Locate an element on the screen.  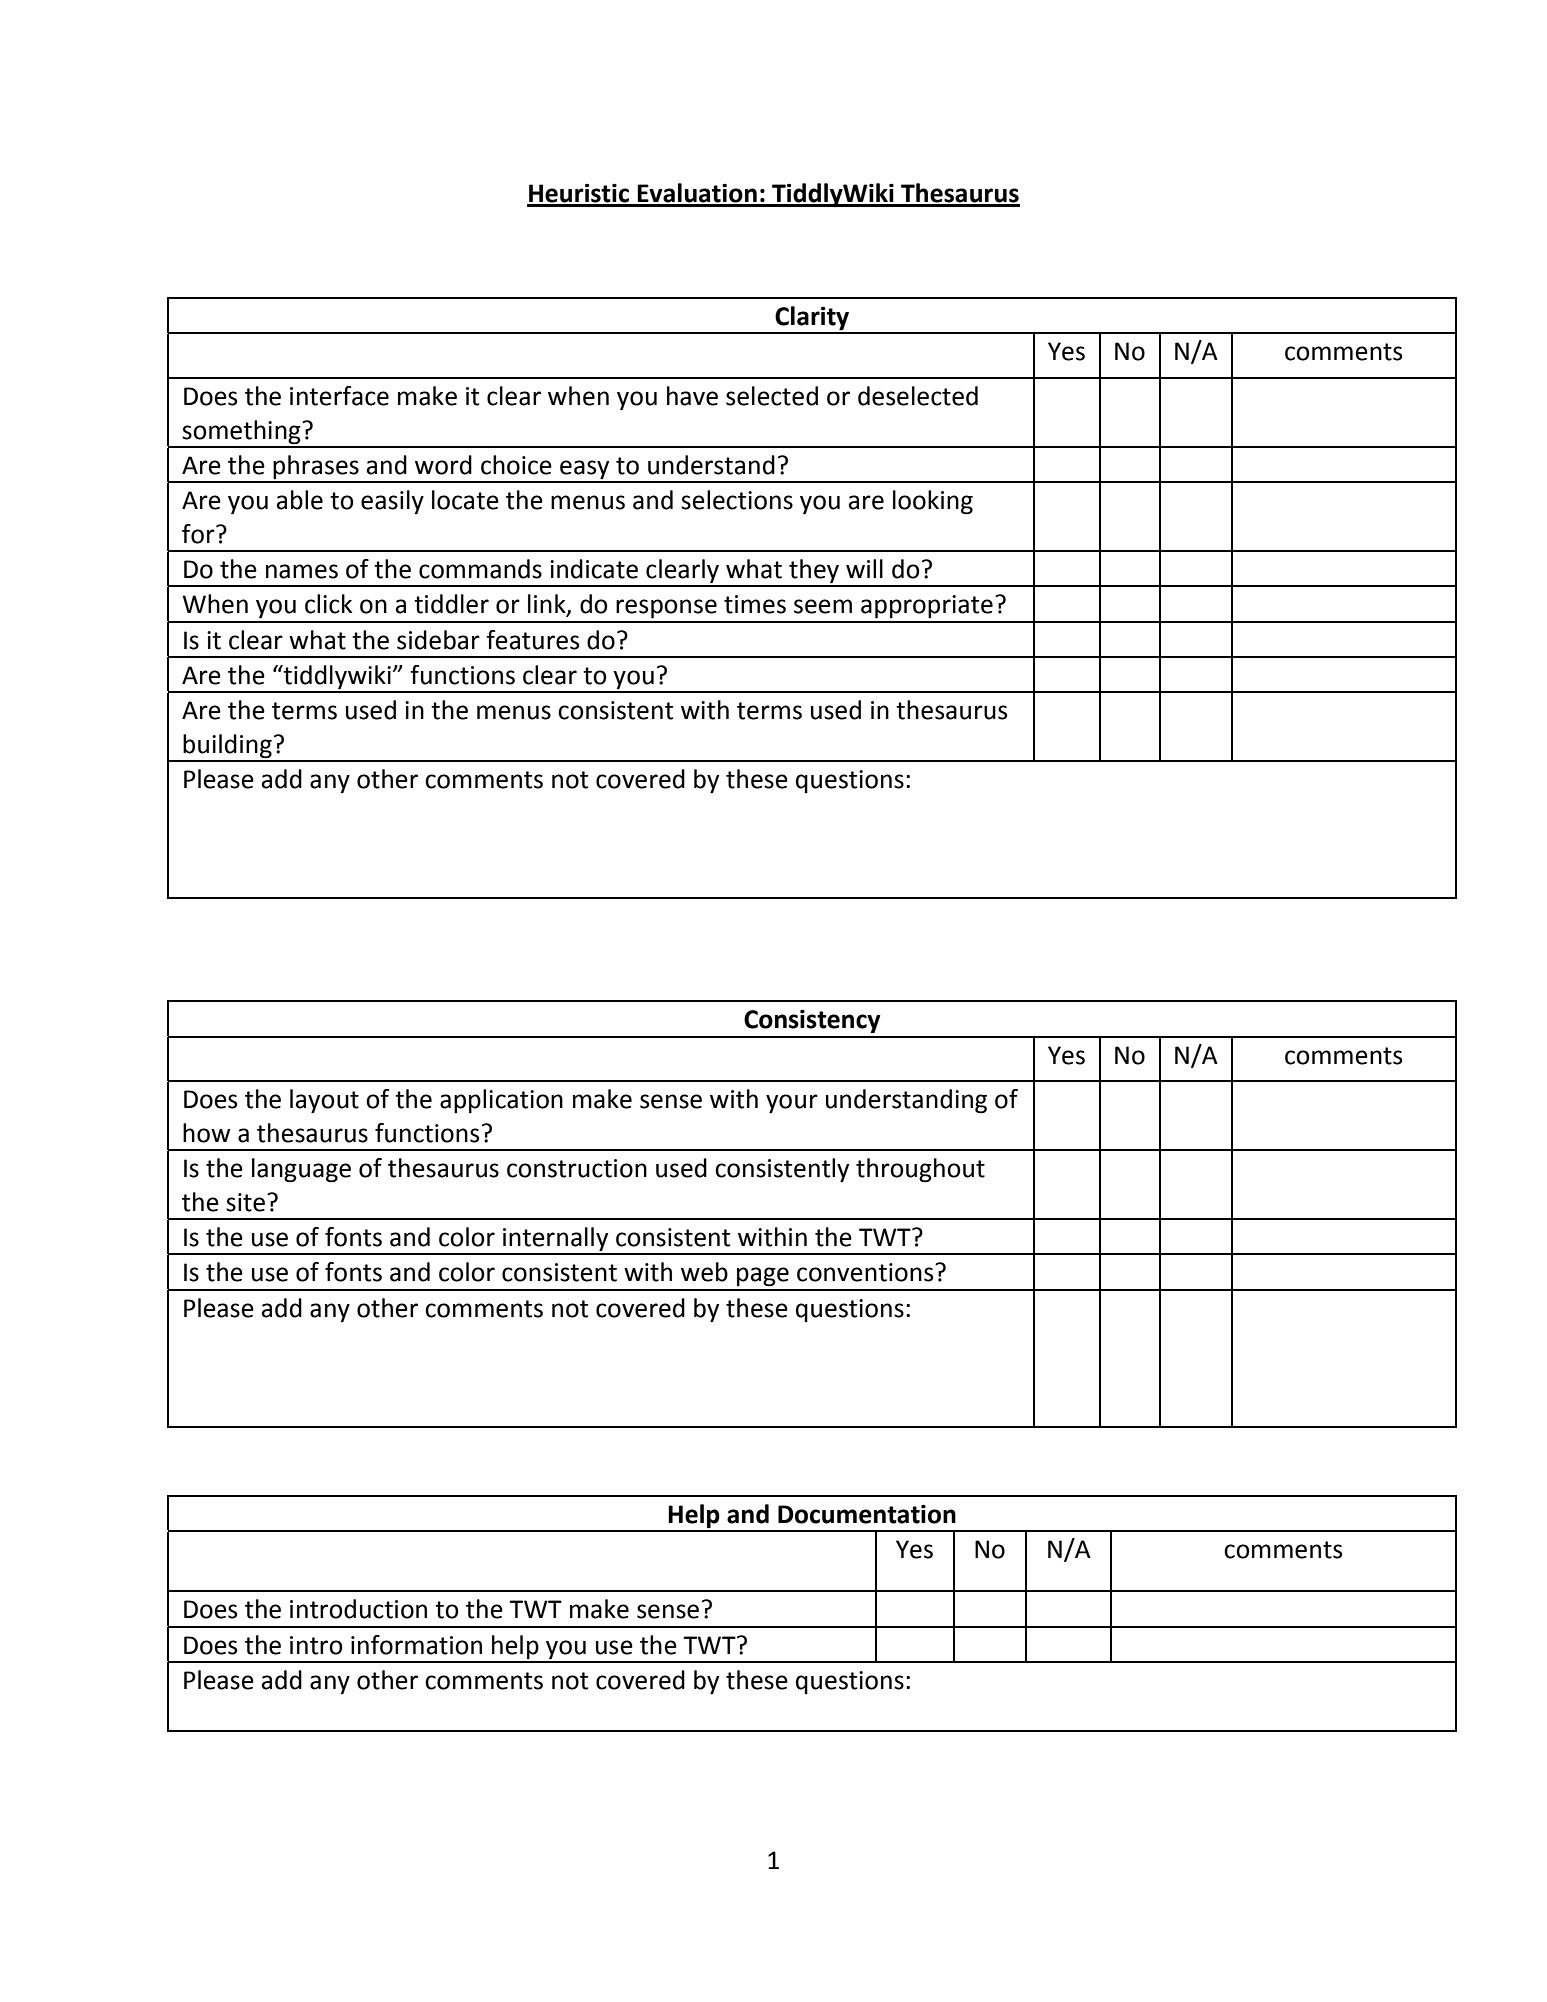
Clarity is located at coordinates (812, 319).
